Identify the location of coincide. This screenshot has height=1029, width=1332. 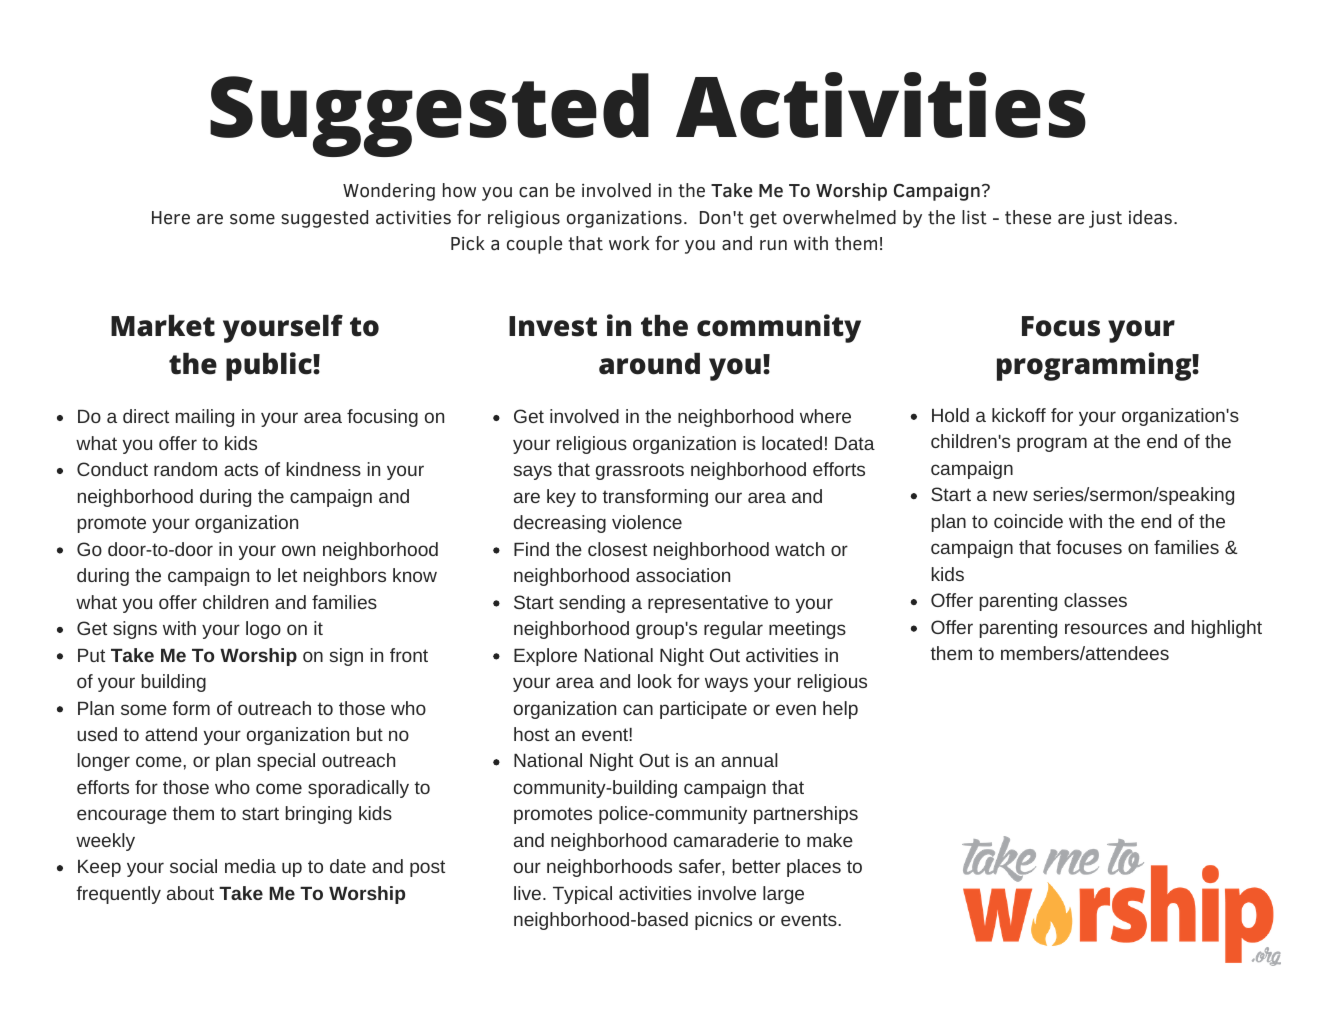
(1028, 521).
